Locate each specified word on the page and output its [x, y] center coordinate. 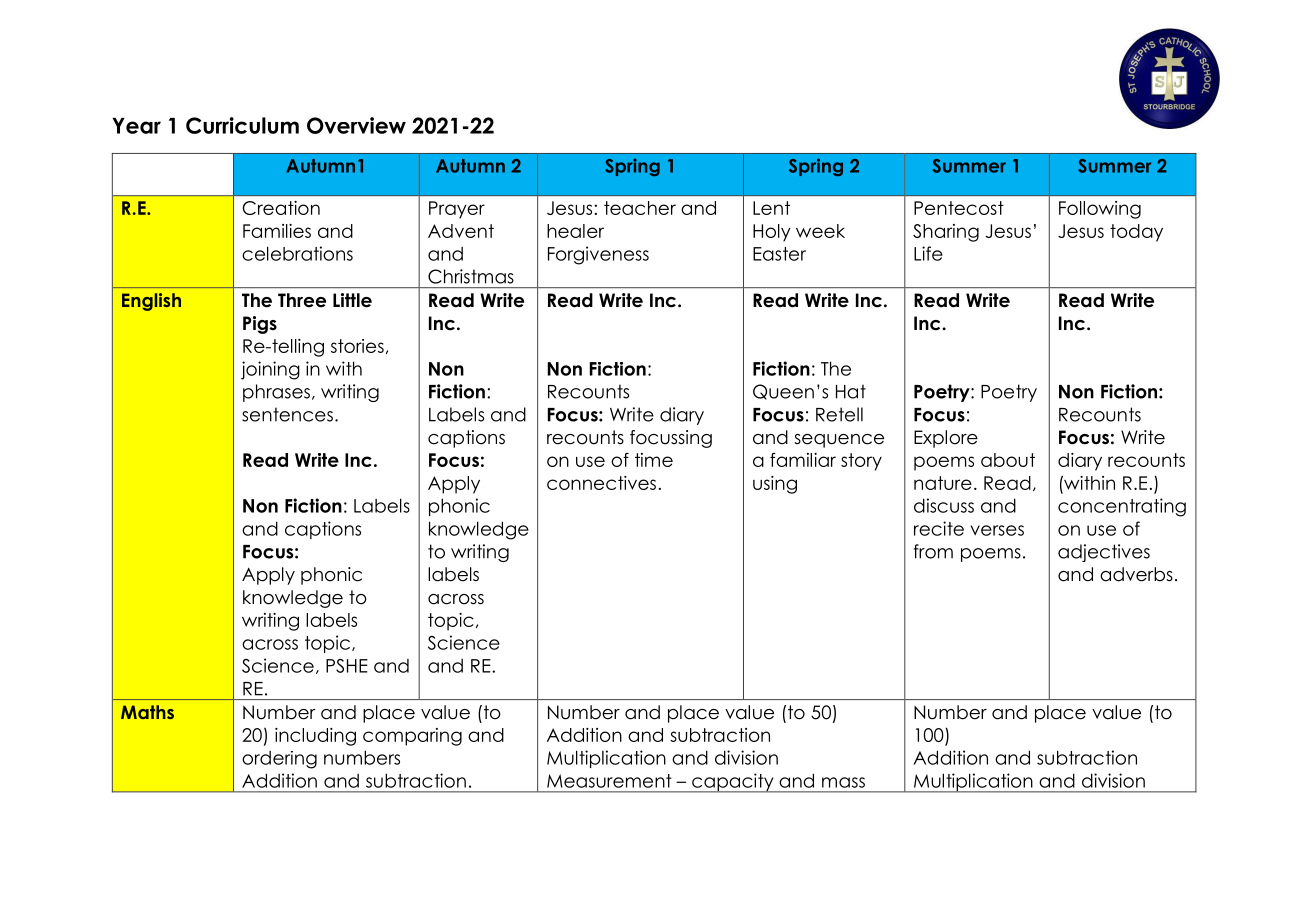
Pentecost [959, 208]
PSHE [347, 666]
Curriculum [242, 125]
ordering [279, 760]
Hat [851, 391]
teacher [640, 208]
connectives [601, 483]
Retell [839, 414]
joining [270, 370]
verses [997, 530]
